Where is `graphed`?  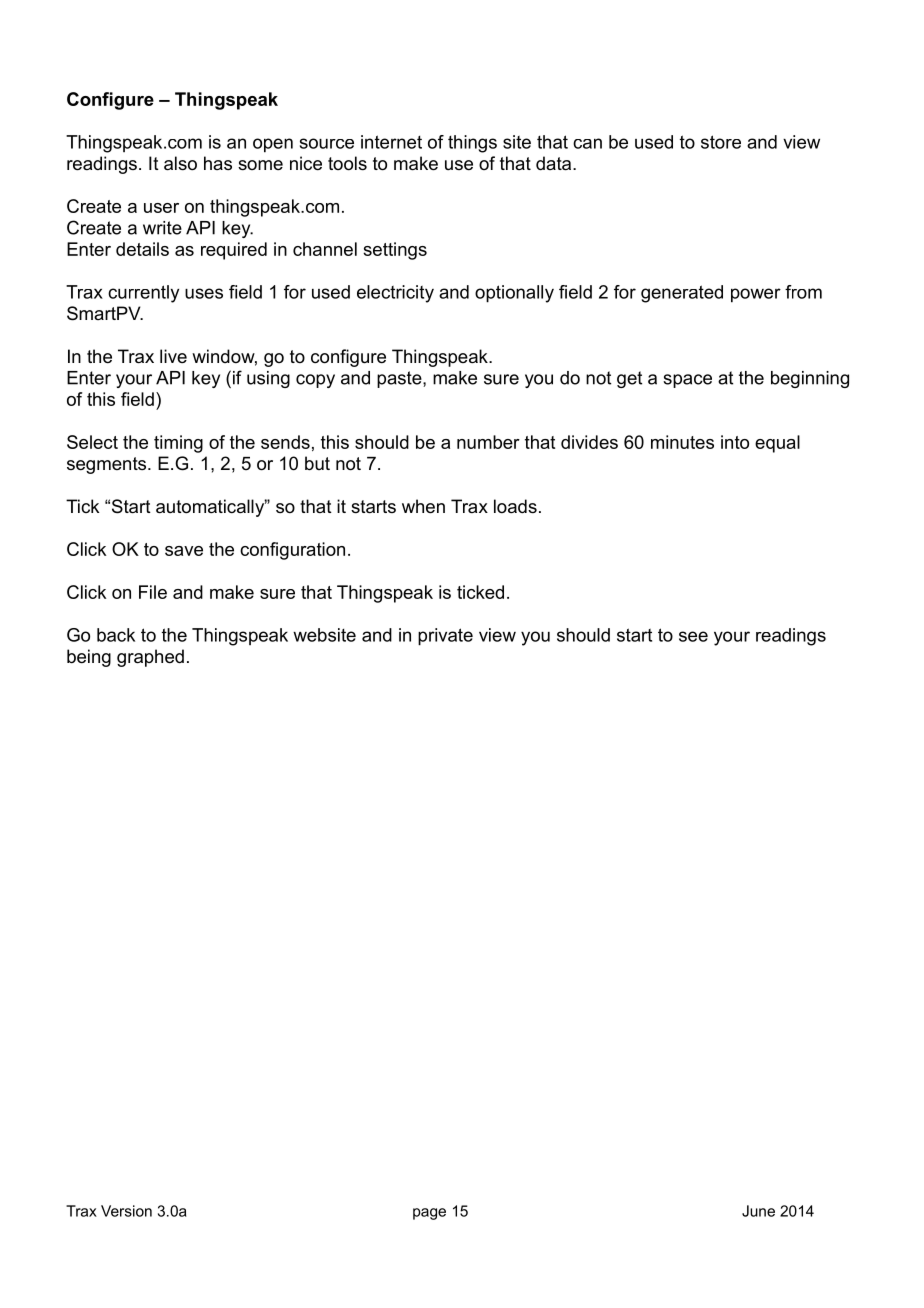 graphed is located at coordinates (150, 658).
